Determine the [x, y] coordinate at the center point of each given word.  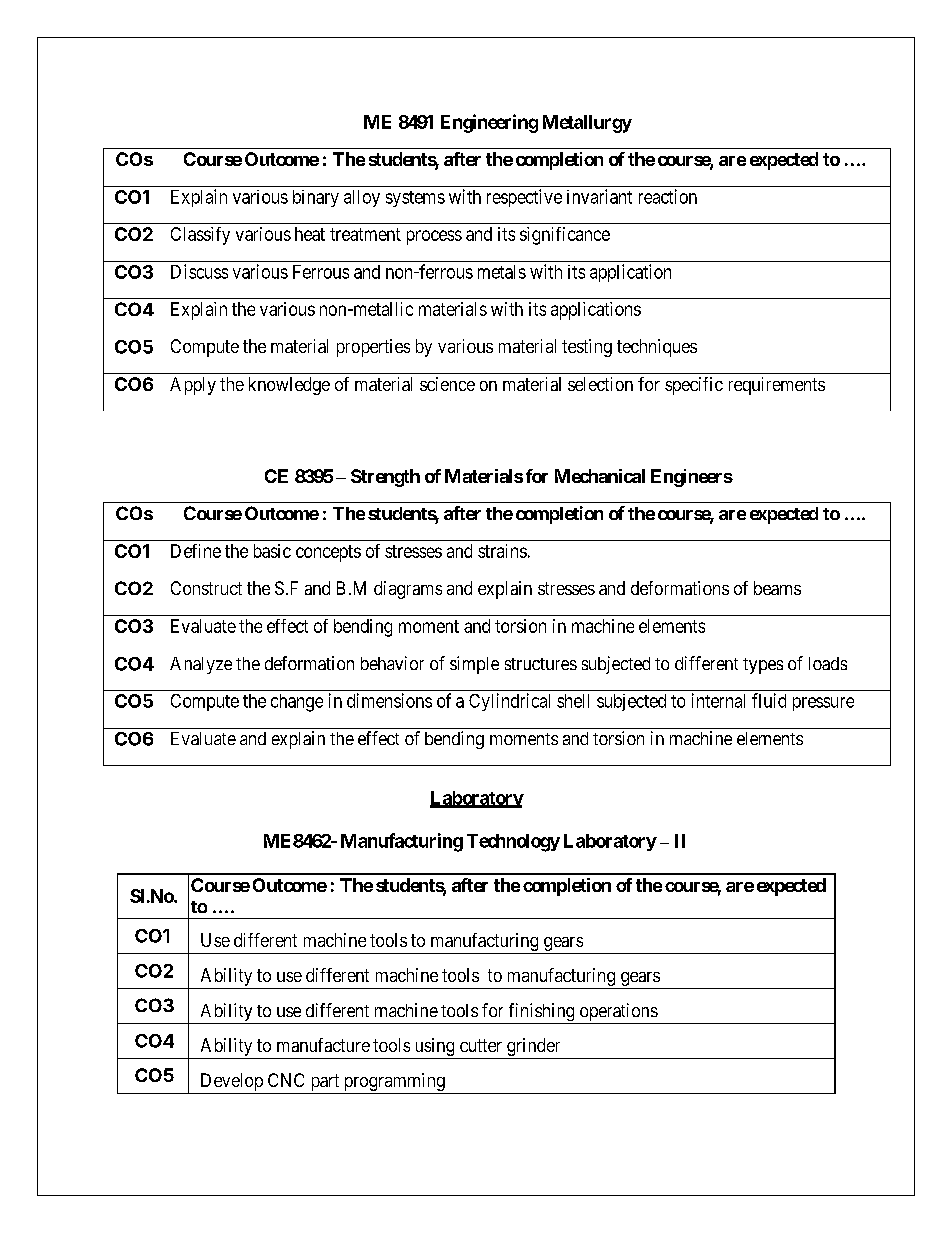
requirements [777, 386]
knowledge [289, 386]
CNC [286, 1080]
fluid [769, 700]
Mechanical [600, 476]
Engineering [489, 123]
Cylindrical [509, 702]
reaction [668, 196]
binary [316, 198]
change [297, 703]
